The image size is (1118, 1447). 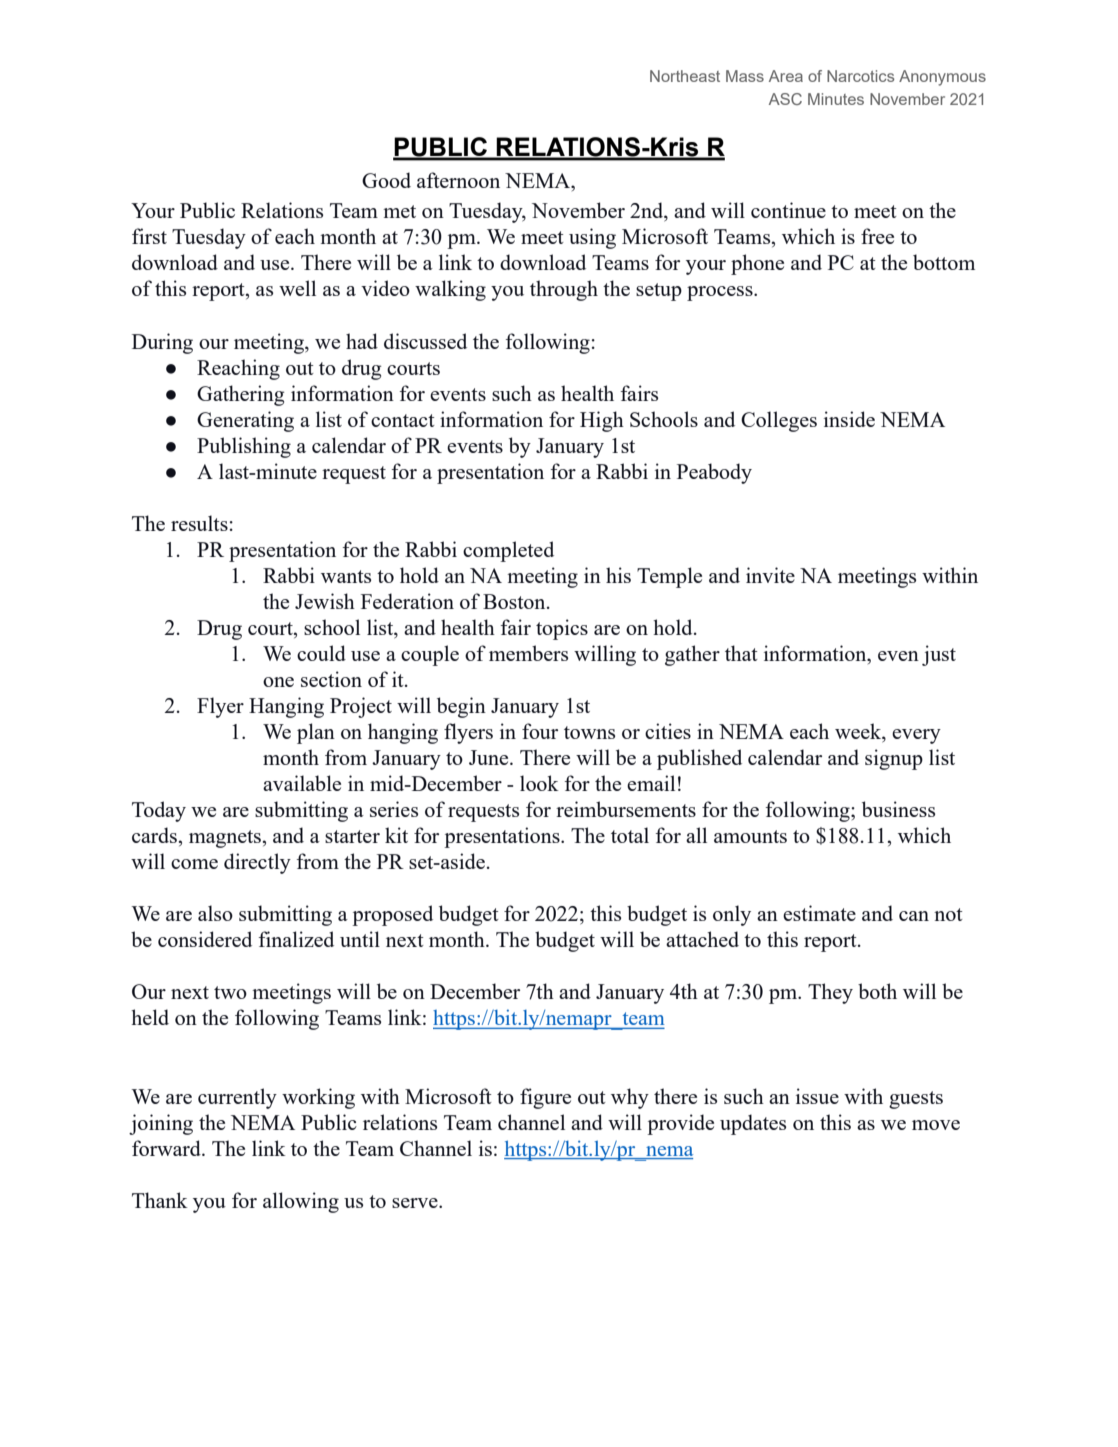 What do you see at coordinates (545, 1098) in the image?
I see `figure` at bounding box center [545, 1098].
